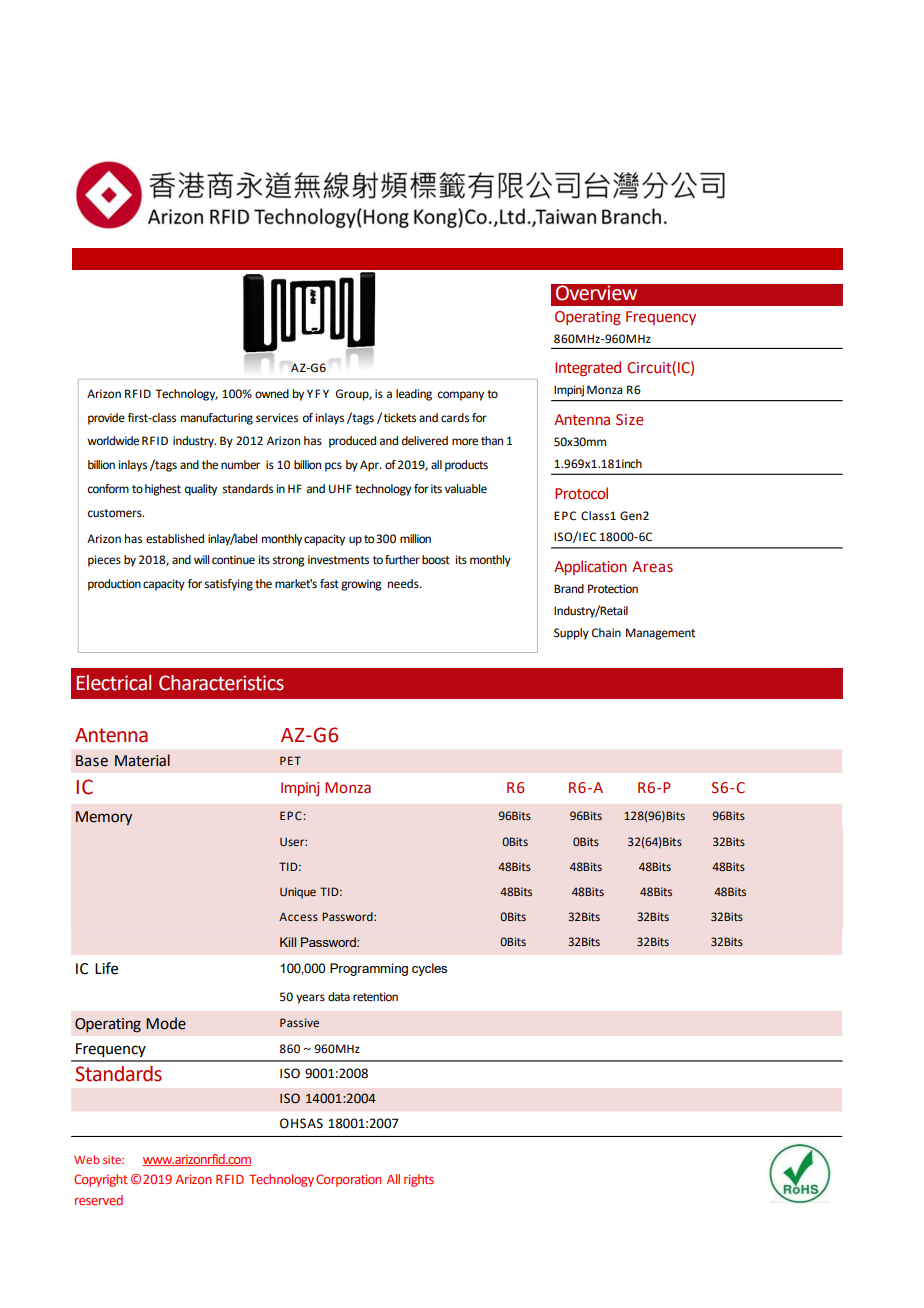 The width and height of the document is (924, 1308). Describe the element at coordinates (348, 1180) in the document. I see `Corporation` at that location.
